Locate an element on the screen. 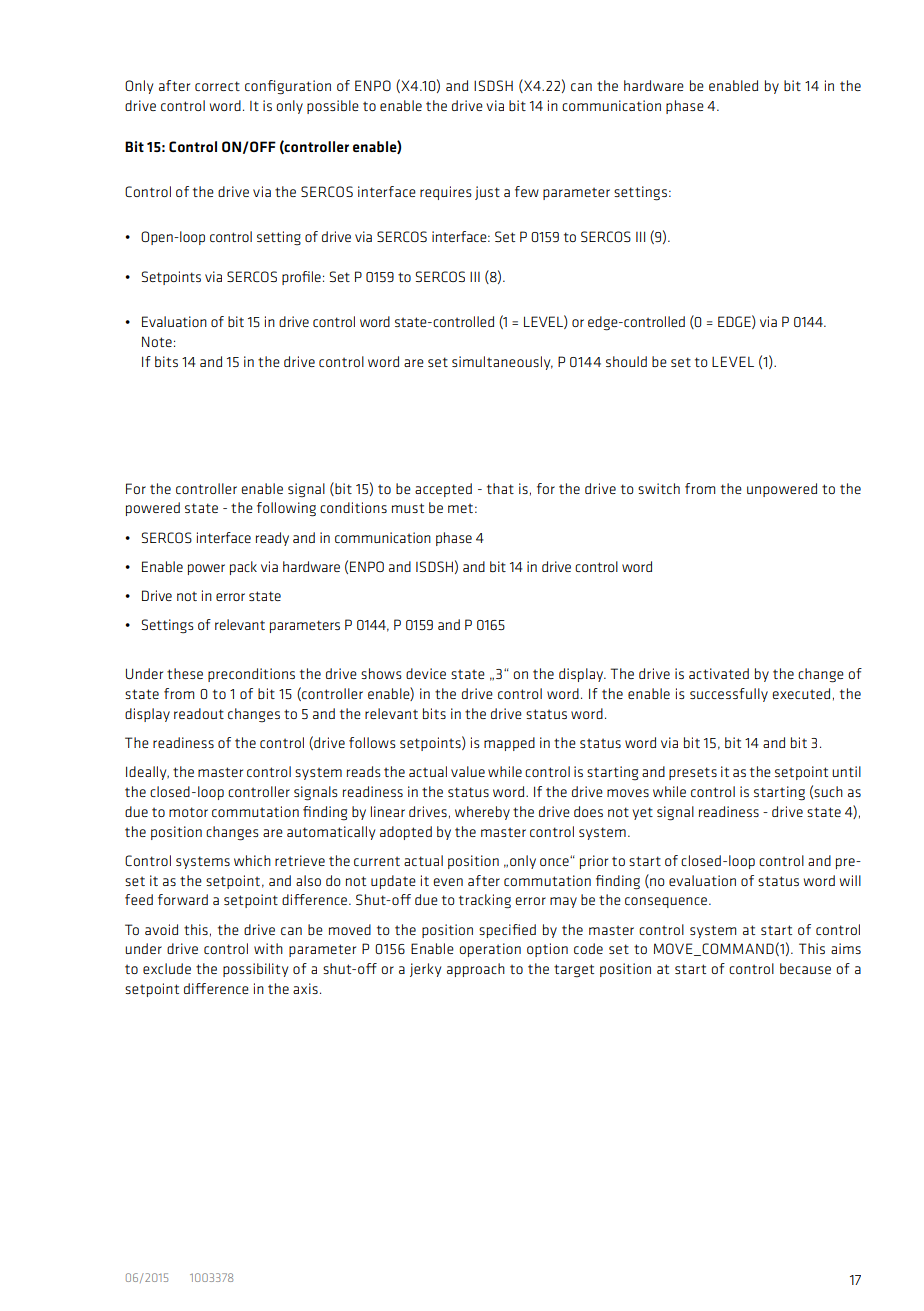 Image resolution: width=924 pixels, height=1311 pixels. because is located at coordinates (805, 968).
